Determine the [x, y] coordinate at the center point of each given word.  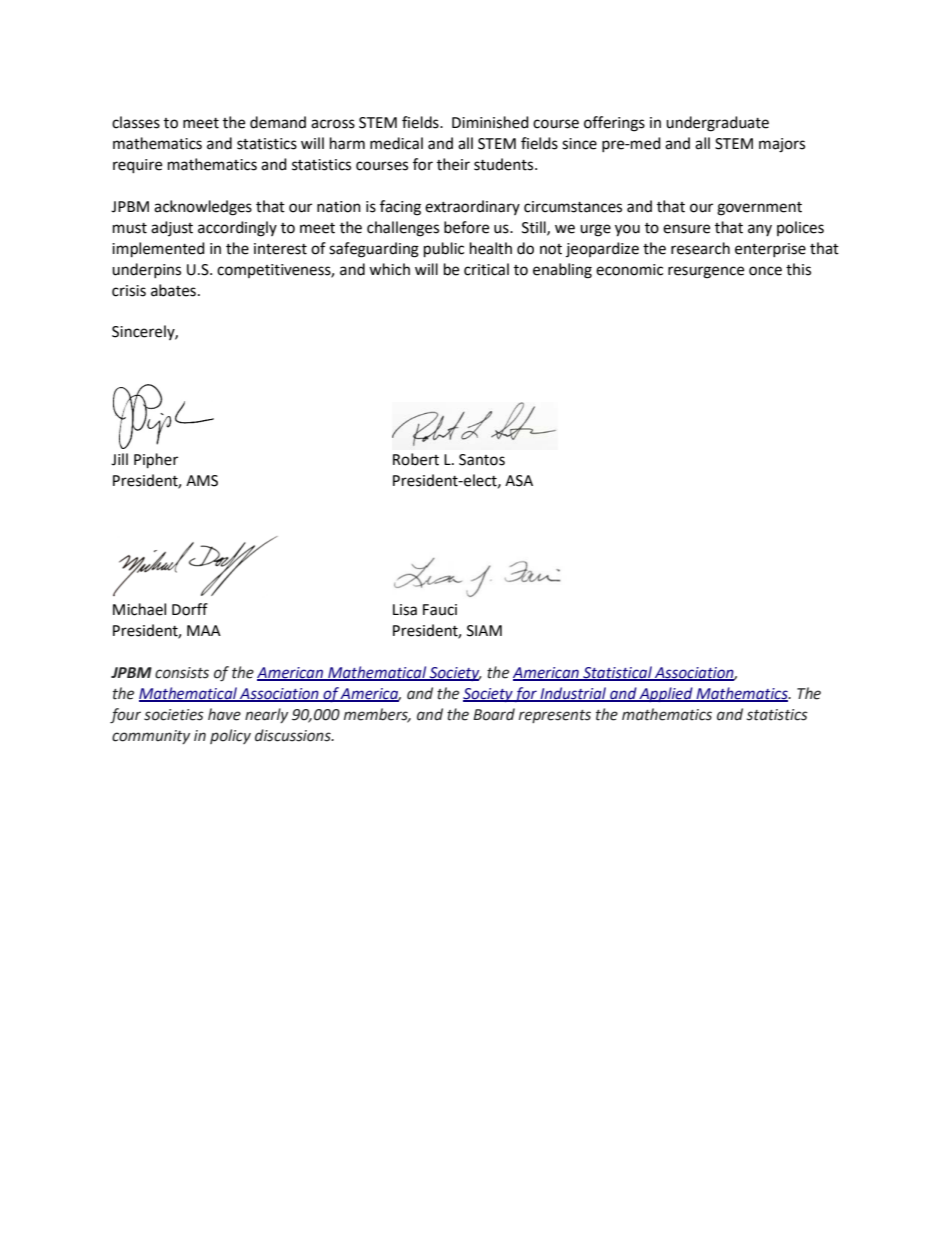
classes [136, 122]
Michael [139, 609]
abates [173, 290]
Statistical [617, 673]
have [224, 714]
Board [494, 714]
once [765, 271]
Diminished [490, 122]
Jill [119, 459]
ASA [519, 481]
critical [486, 269]
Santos [482, 460]
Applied [666, 694]
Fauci [440, 610]
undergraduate [717, 124]
